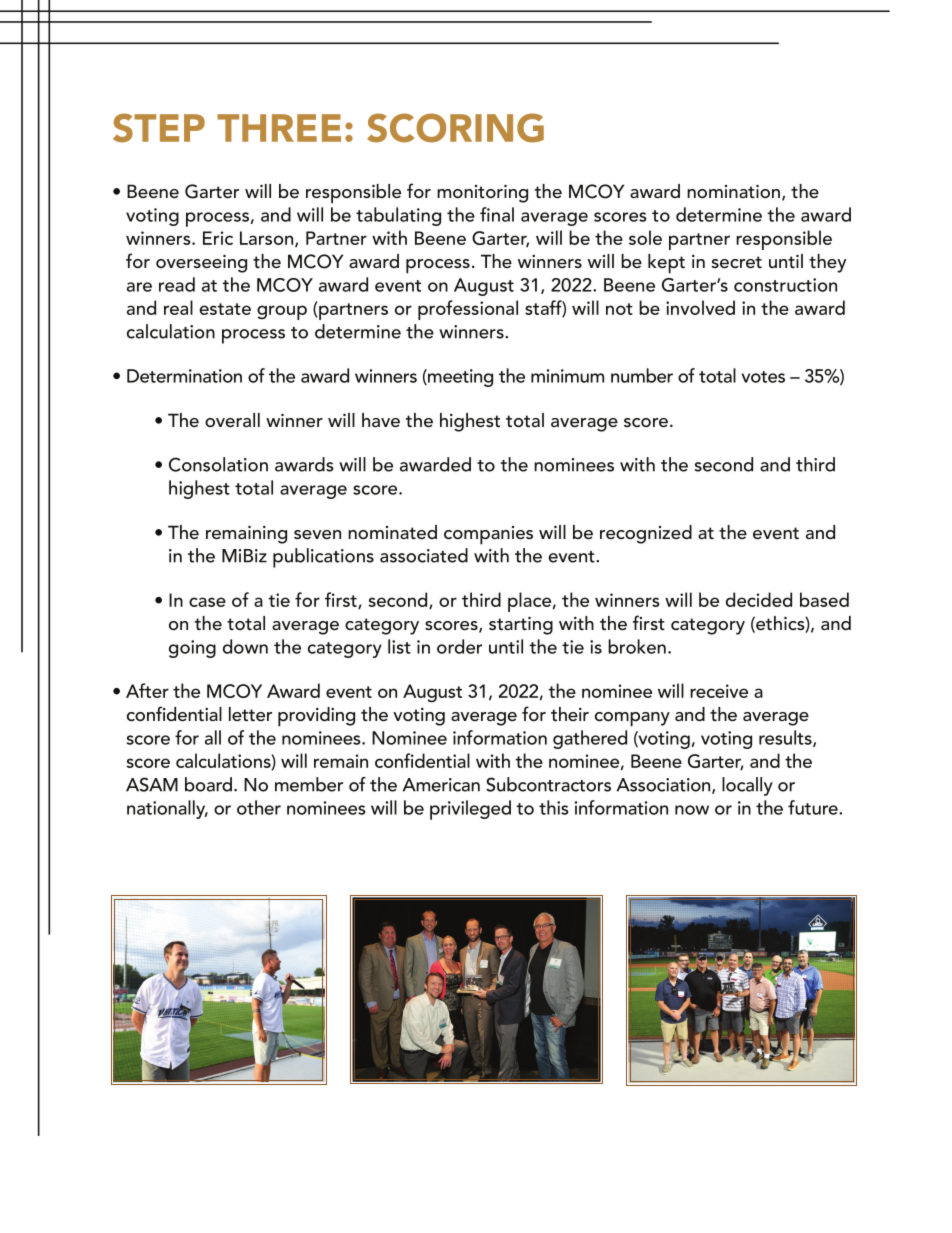  What do you see at coordinates (733, 191) in the image?
I see `nomination` at bounding box center [733, 191].
